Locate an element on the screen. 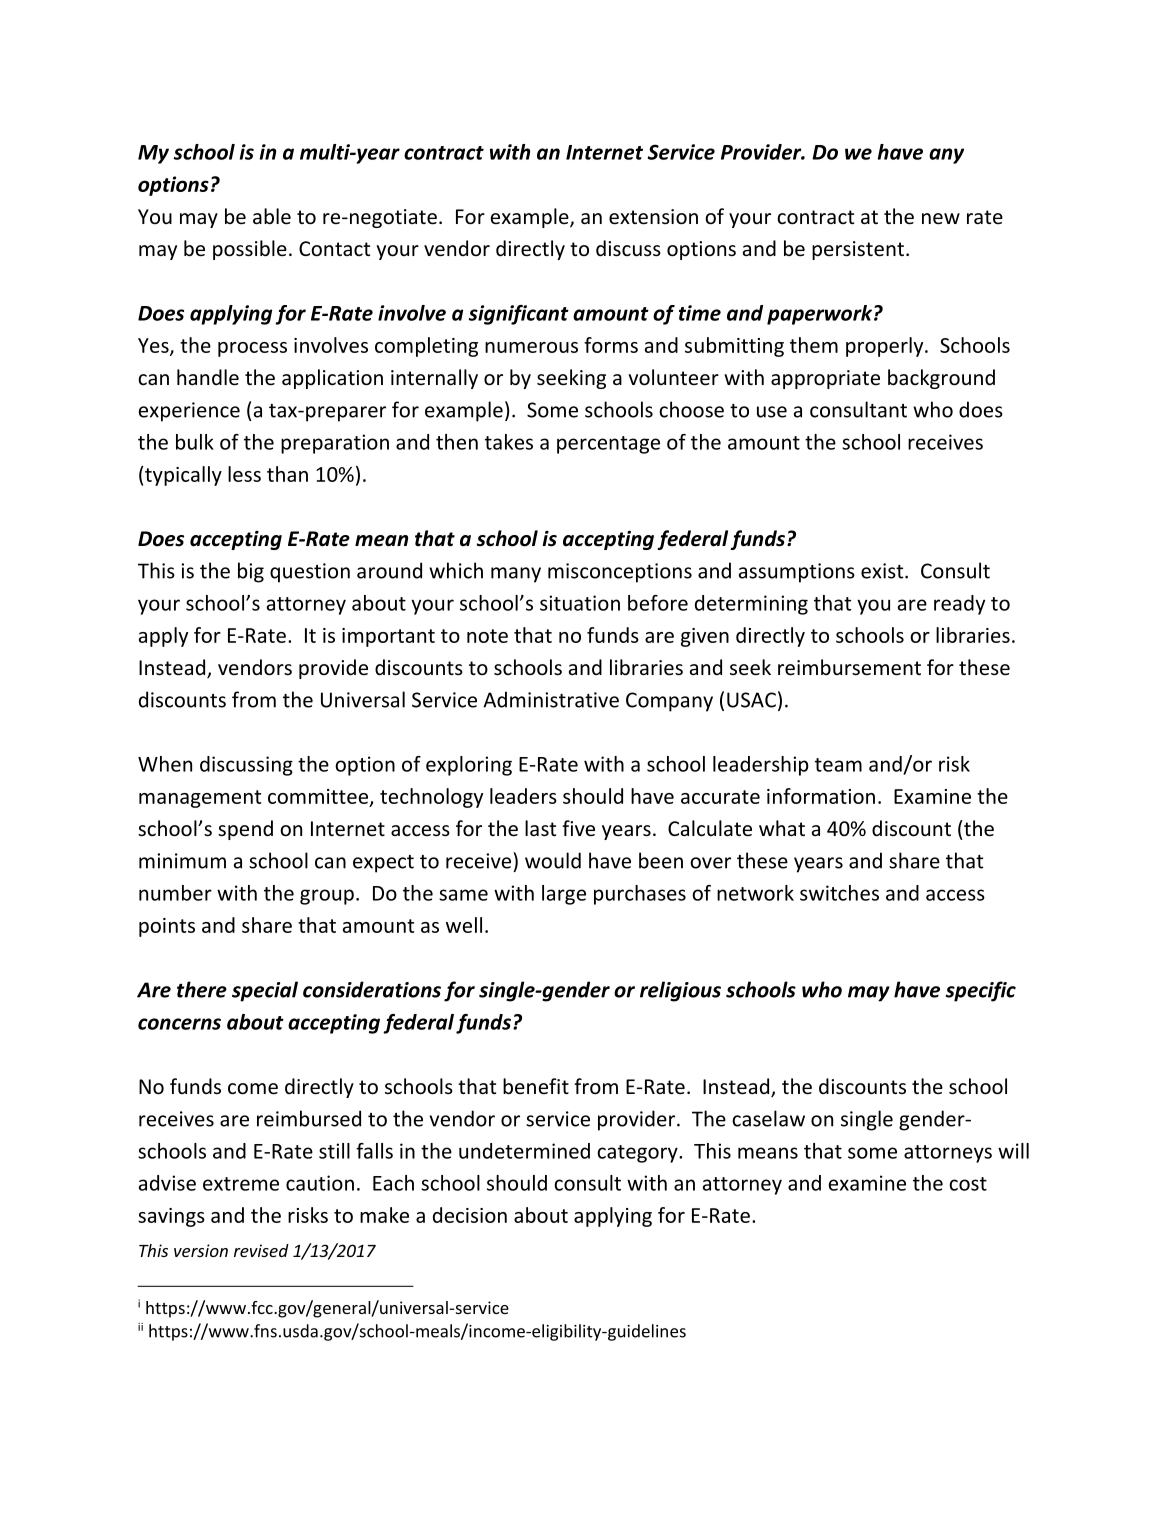 The height and width of the screenshot is (1515, 1171). revised is located at coordinates (261, 1250).
